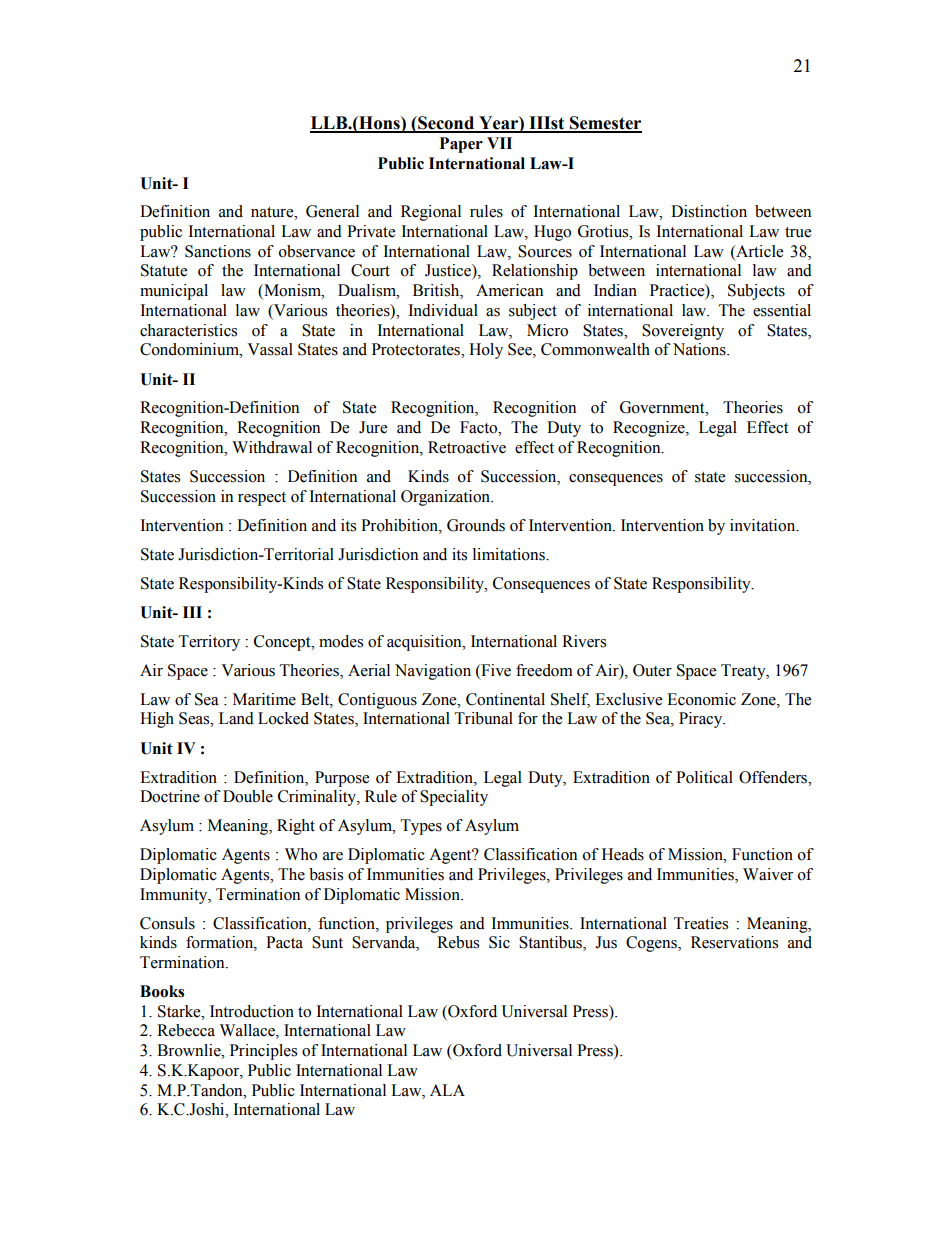  I want to click on Territory, so click(209, 643).
